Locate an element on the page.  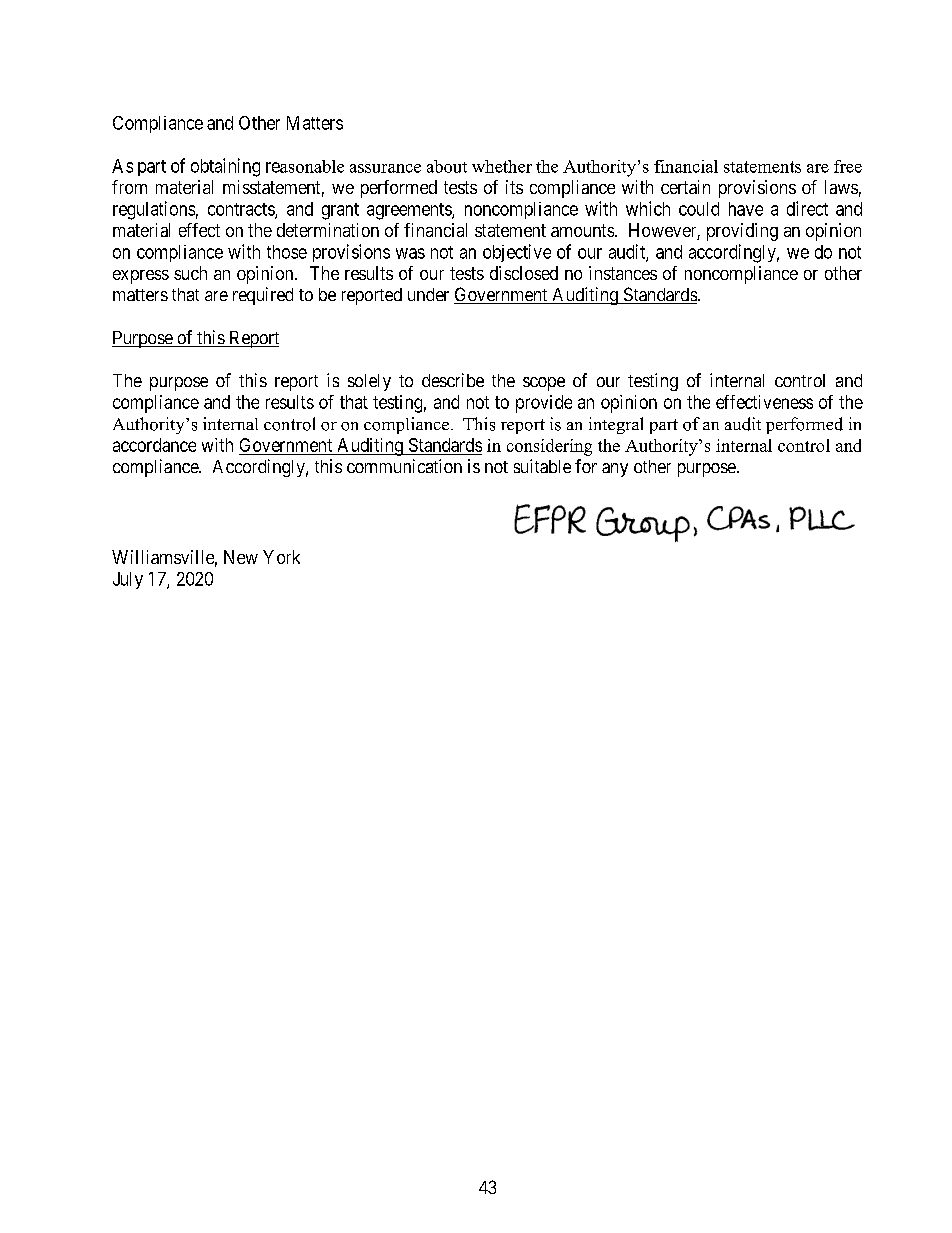
disclosed is located at coordinates (524, 273).
